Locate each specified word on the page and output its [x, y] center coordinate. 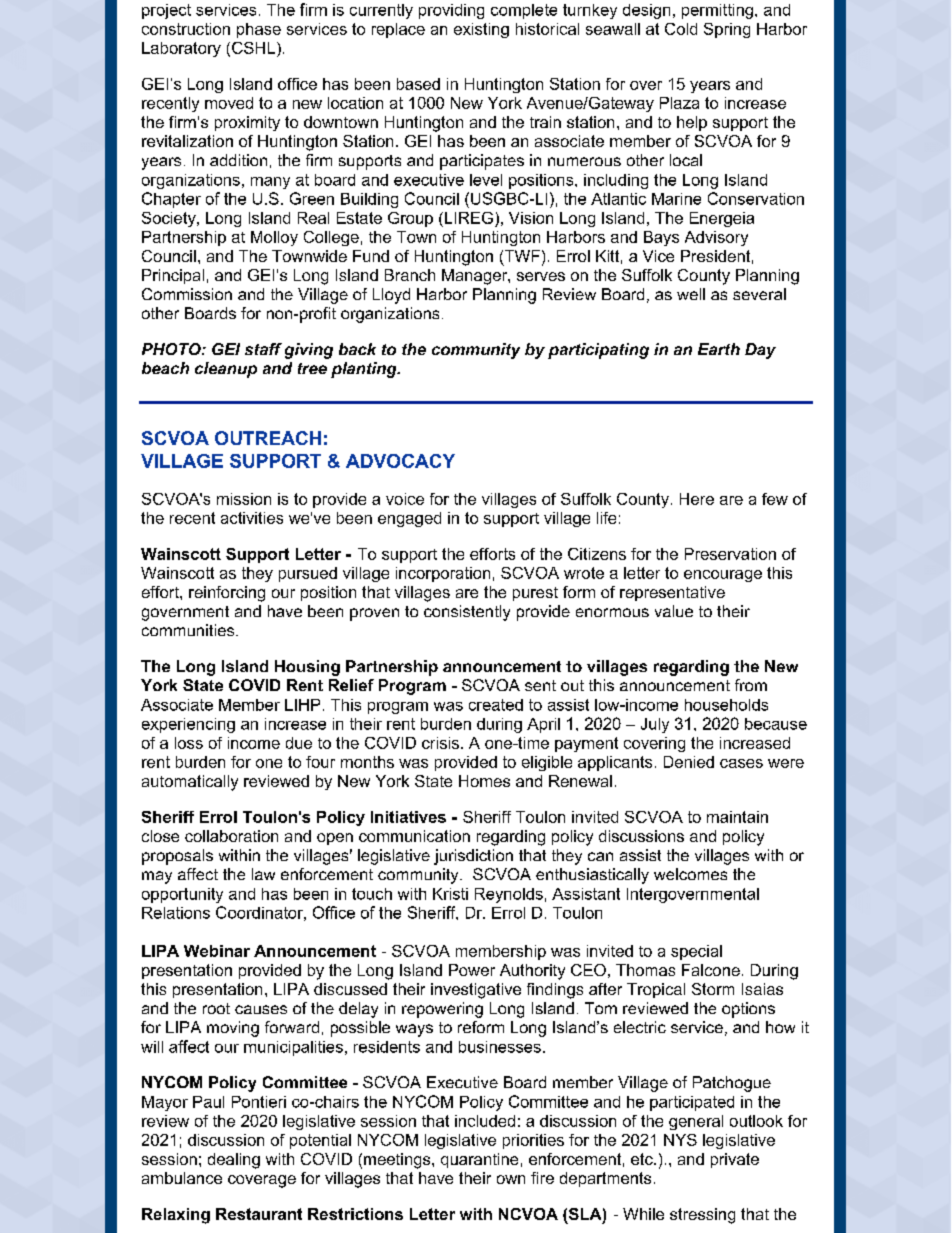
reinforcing [227, 594]
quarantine [479, 1160]
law [263, 874]
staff [263, 349]
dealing [234, 1161]
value [674, 611]
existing [481, 30]
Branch [410, 275]
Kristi [450, 894]
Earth [719, 349]
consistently [467, 613]
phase [259, 30]
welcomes [690, 874]
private [735, 1160]
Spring [727, 30]
